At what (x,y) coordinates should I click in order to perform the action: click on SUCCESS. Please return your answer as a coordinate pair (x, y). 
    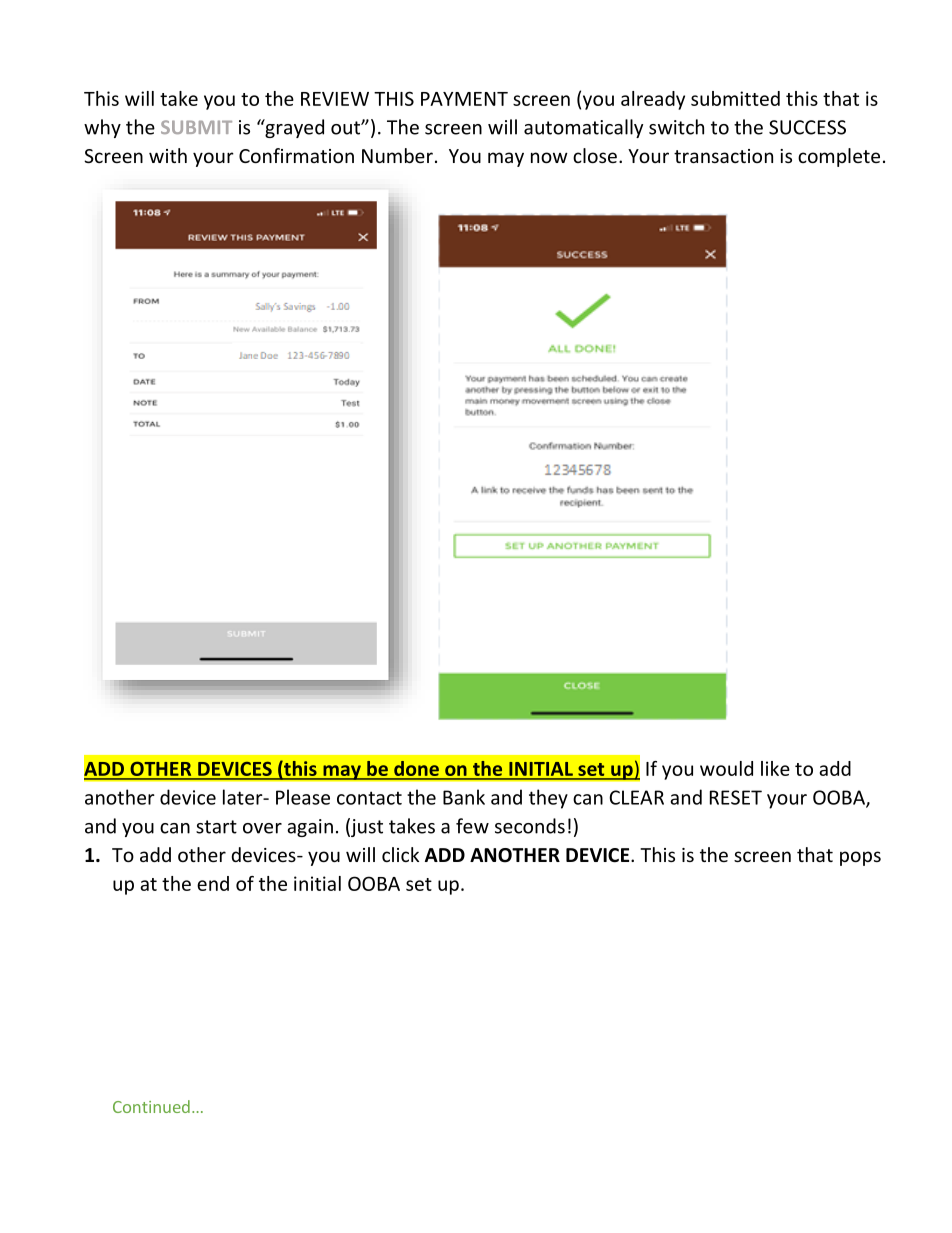
    Looking at the image, I should click on (807, 127).
